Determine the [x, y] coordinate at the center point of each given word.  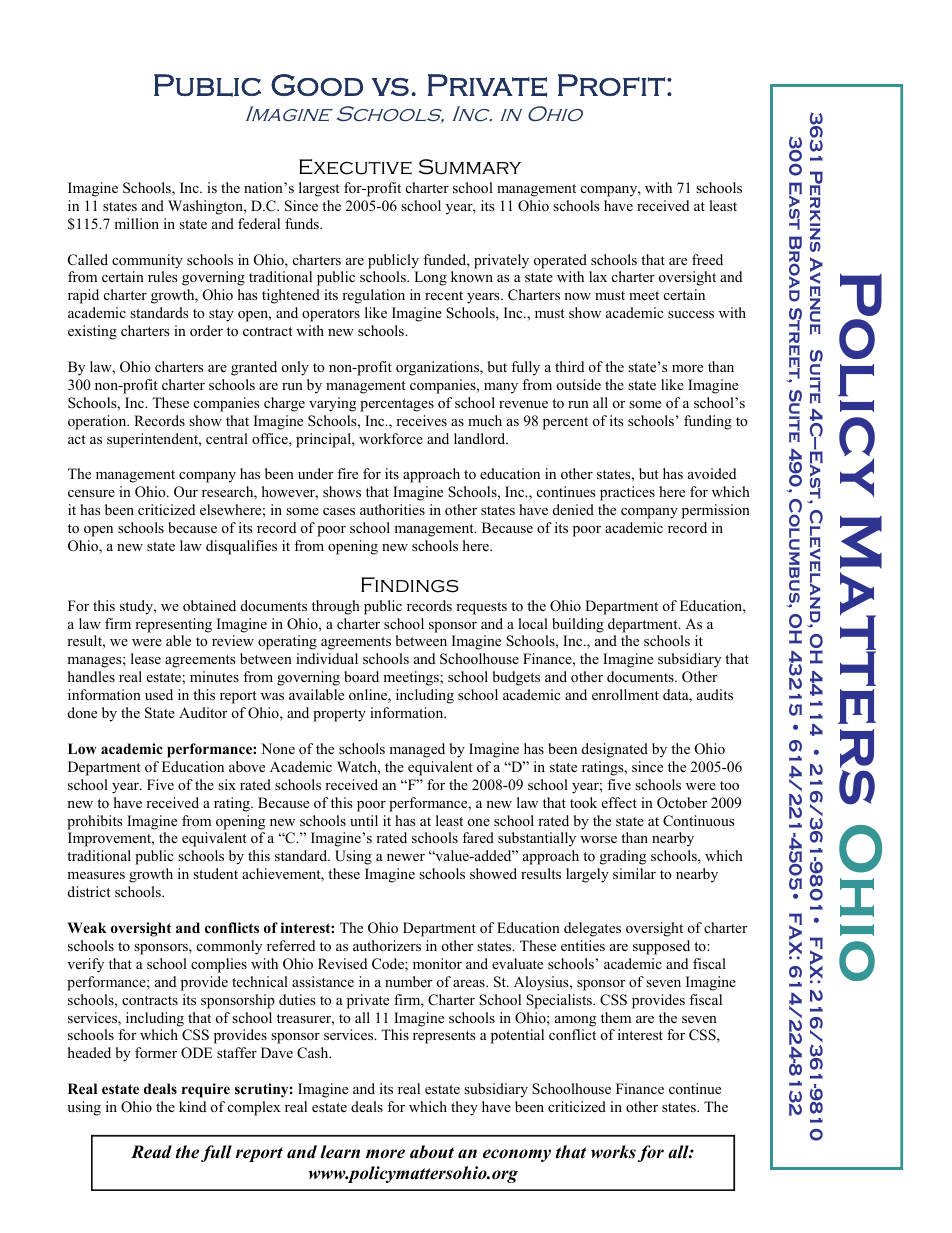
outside [579, 384]
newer [406, 857]
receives [421, 420]
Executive [355, 167]
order [206, 330]
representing [173, 625]
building [578, 625]
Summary [470, 167]
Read [151, 1152]
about [432, 1152]
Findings [410, 585]
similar [634, 873]
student [215, 873]
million [136, 223]
